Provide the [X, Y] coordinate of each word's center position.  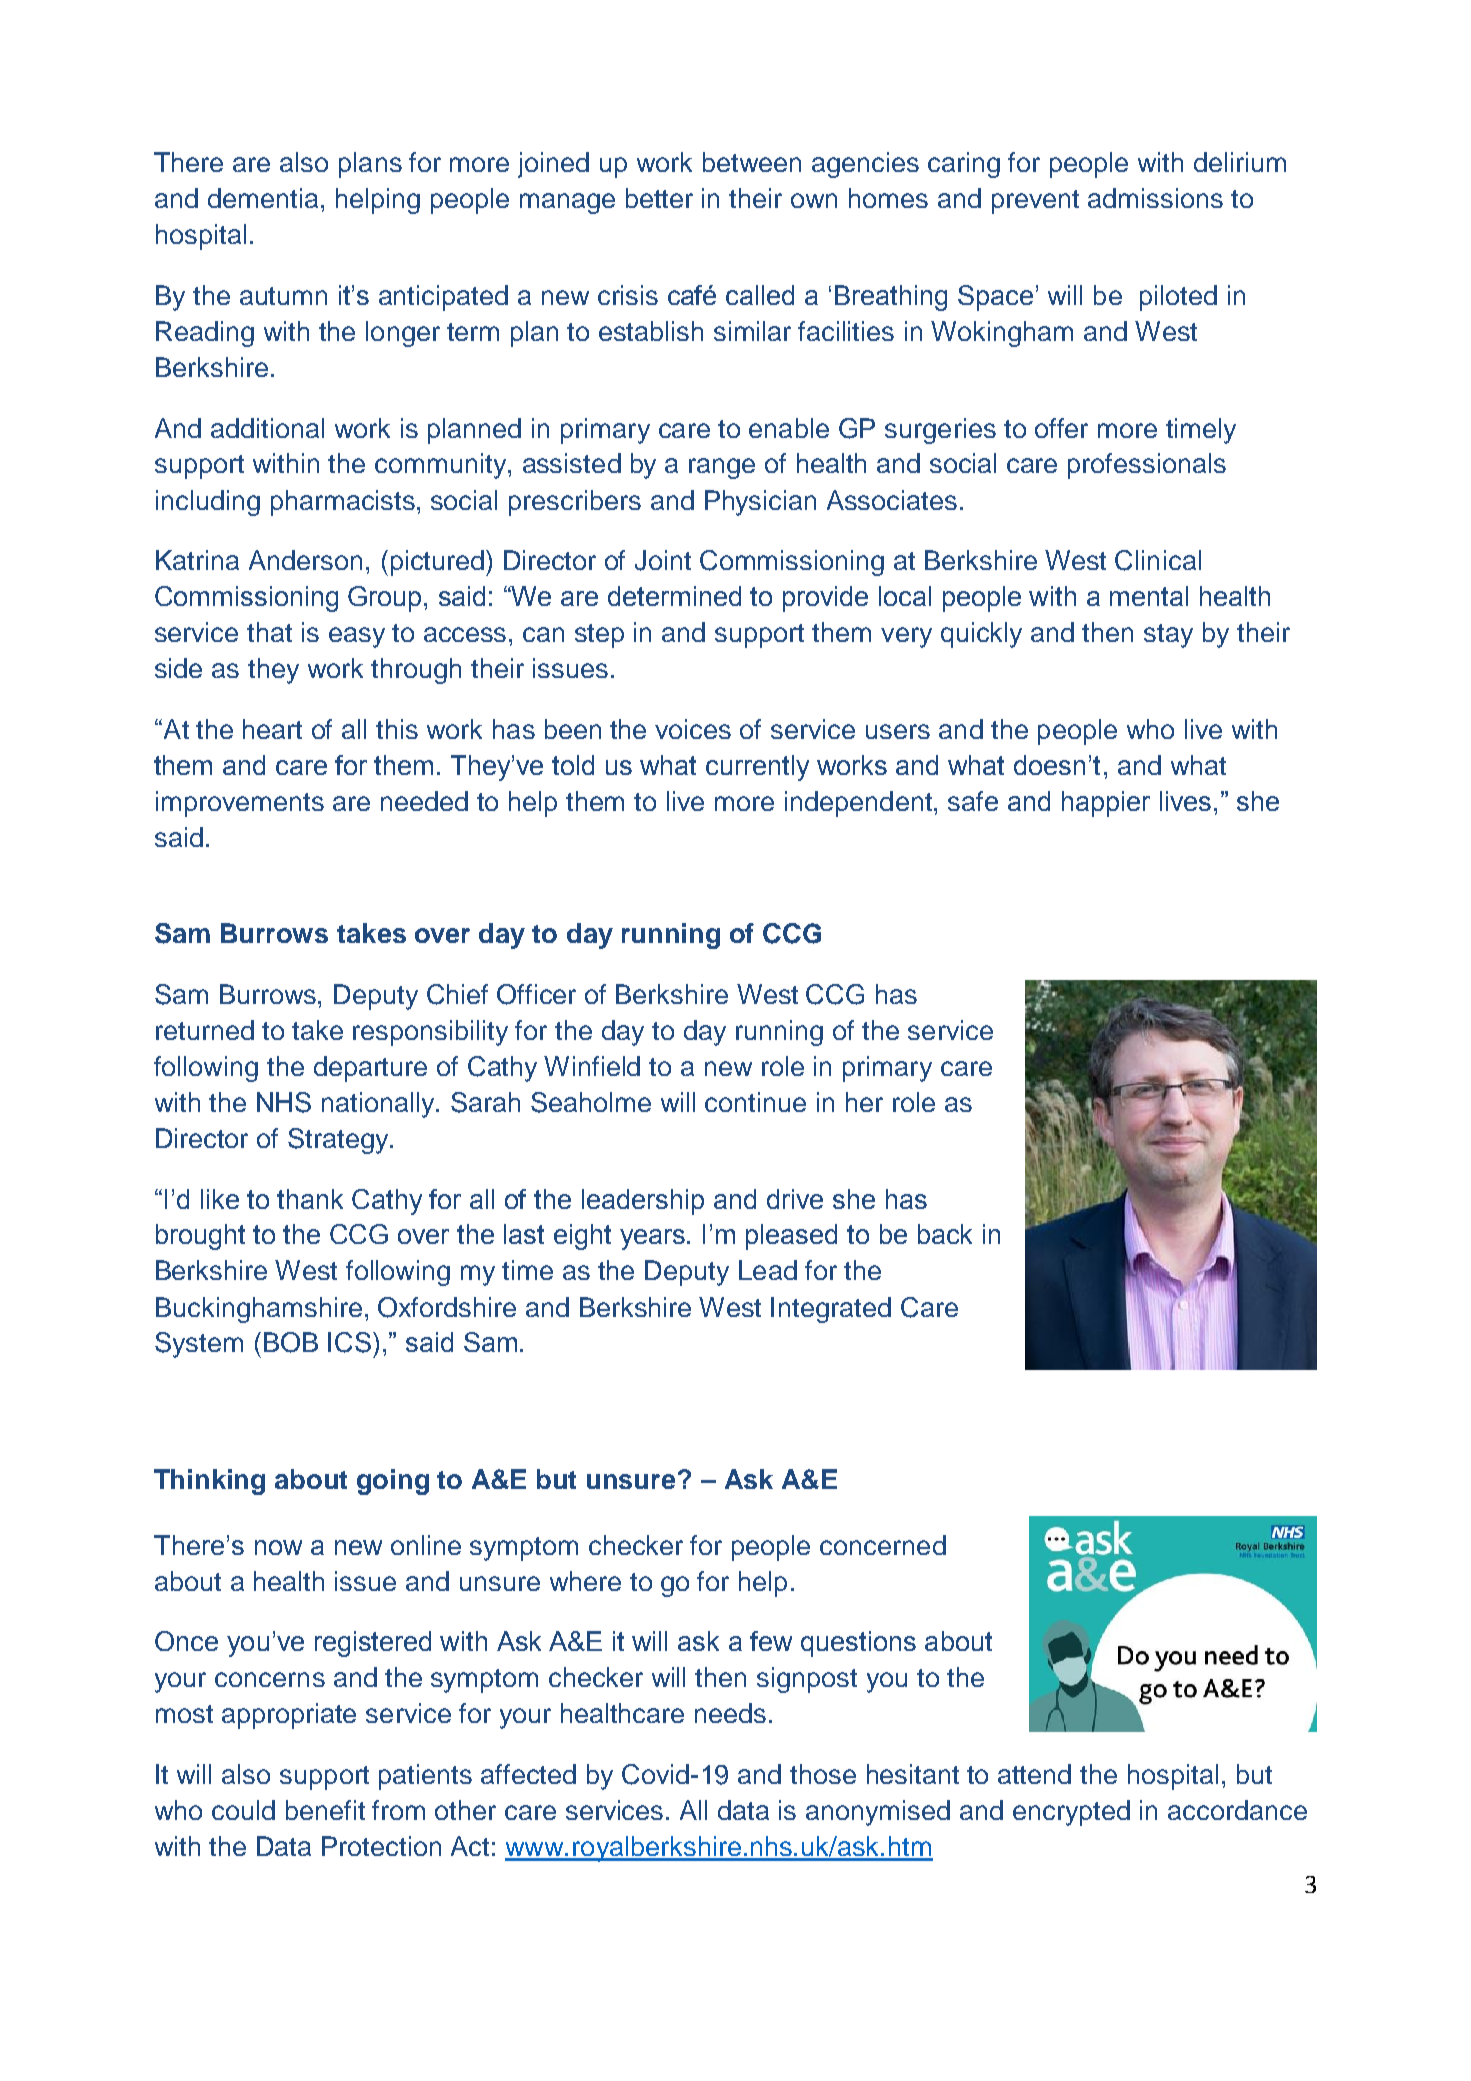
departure [370, 1069]
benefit [325, 1810]
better [659, 198]
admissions [1155, 198]
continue [755, 1102]
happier [1106, 804]
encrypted [1071, 1813]
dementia [263, 198]
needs [730, 1713]
